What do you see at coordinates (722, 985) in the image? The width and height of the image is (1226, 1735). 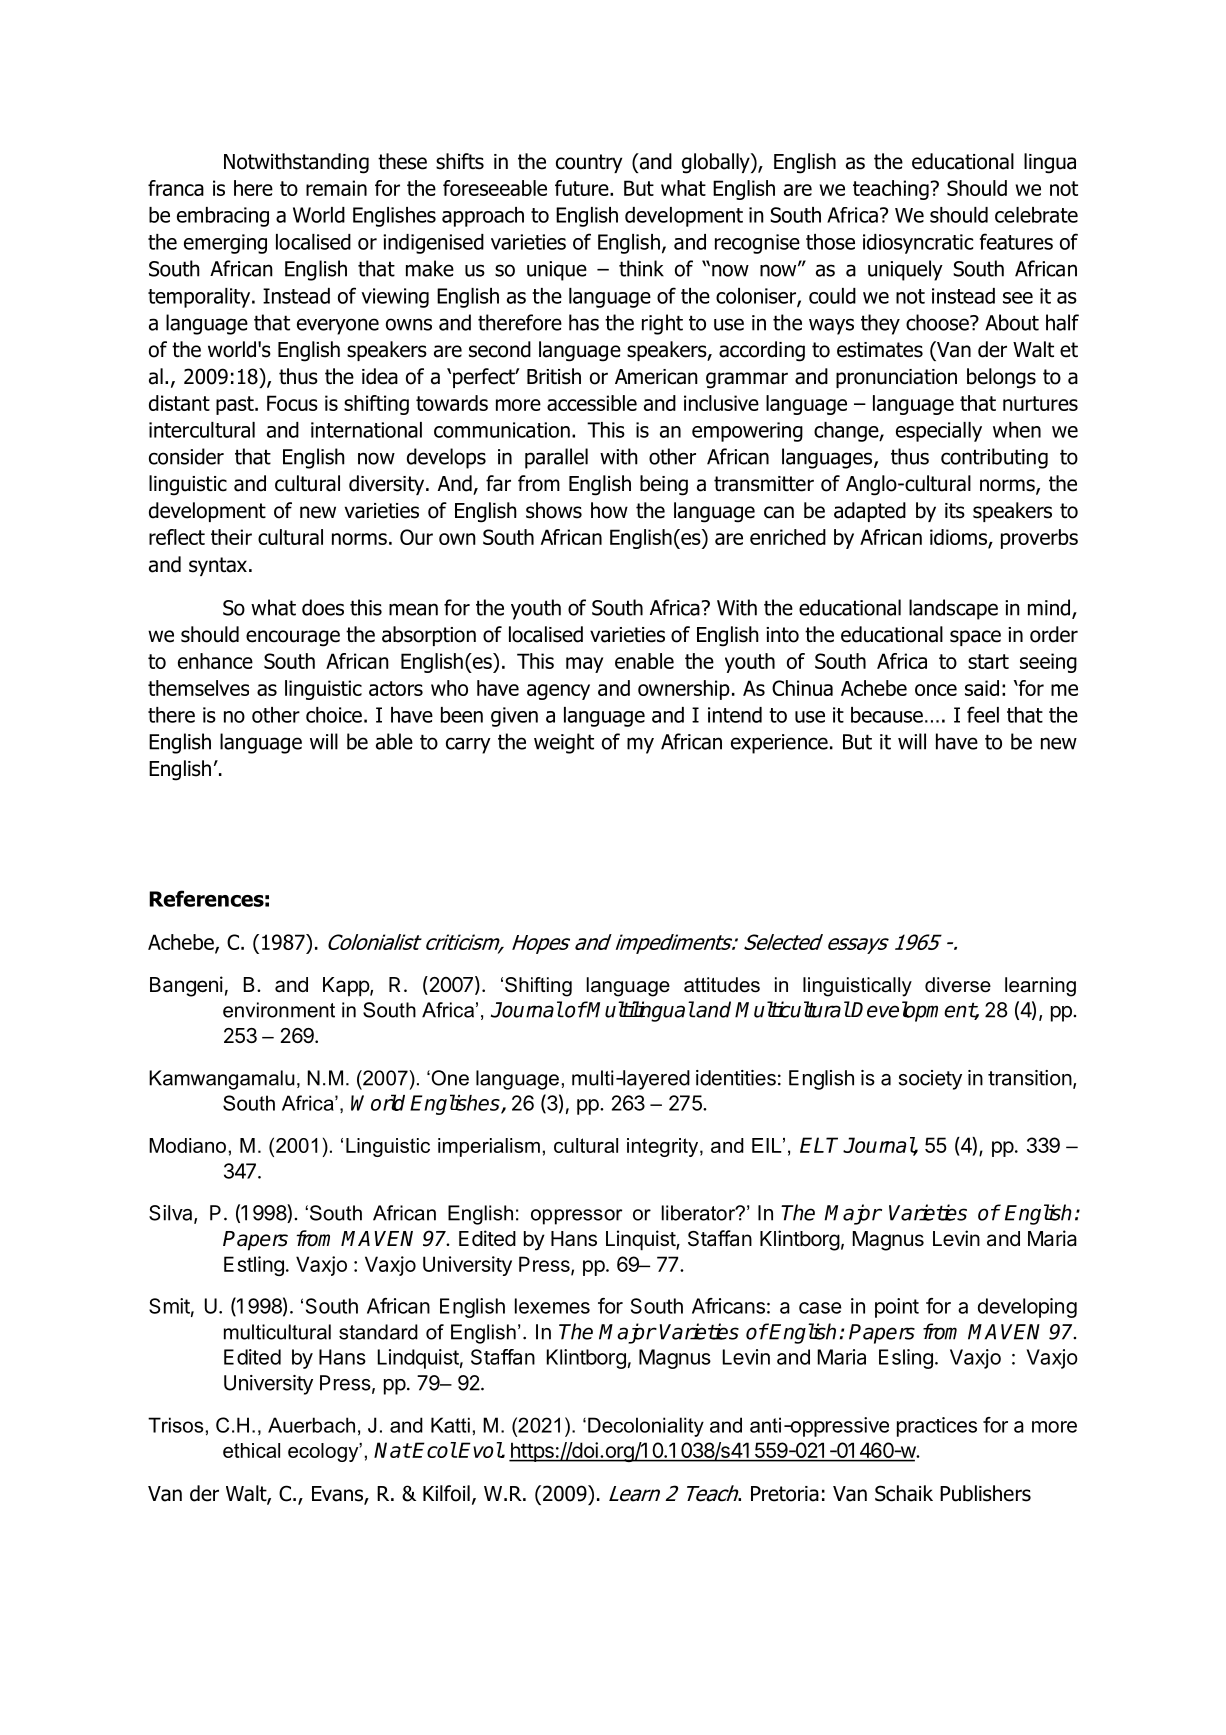 I see `attitudes` at bounding box center [722, 985].
